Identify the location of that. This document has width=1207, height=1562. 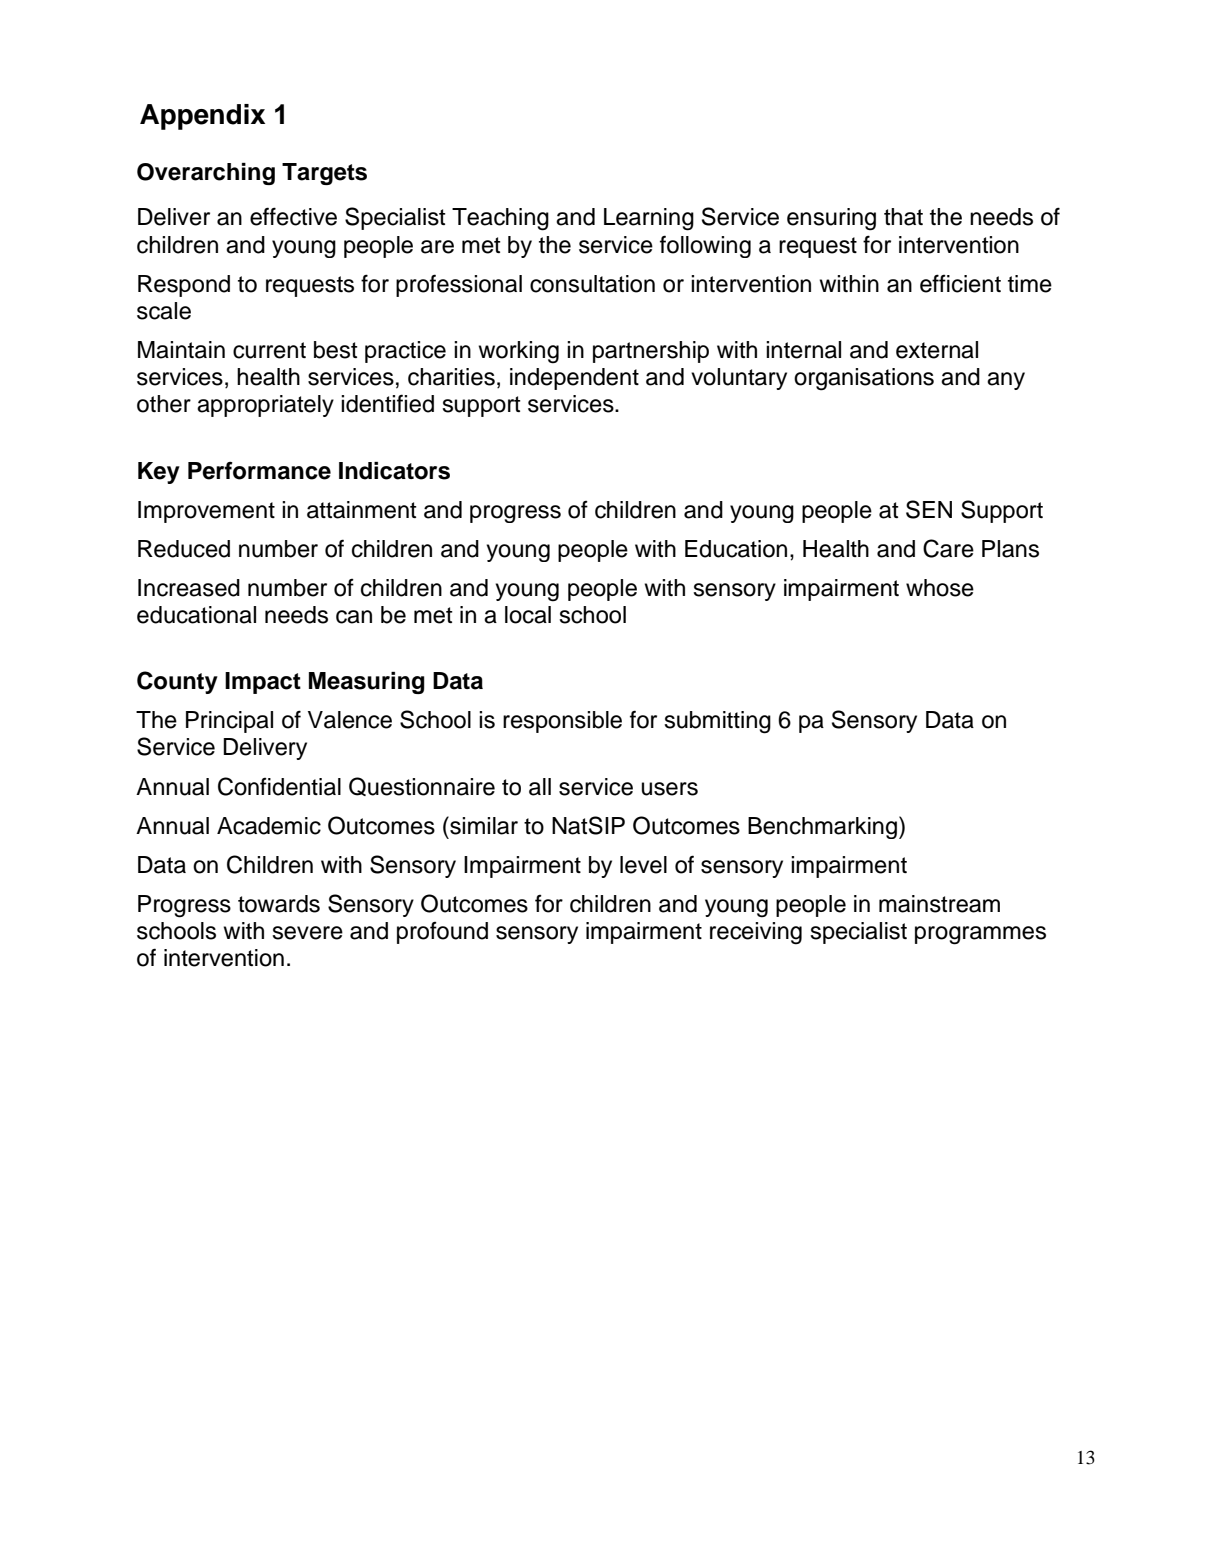
(903, 217).
